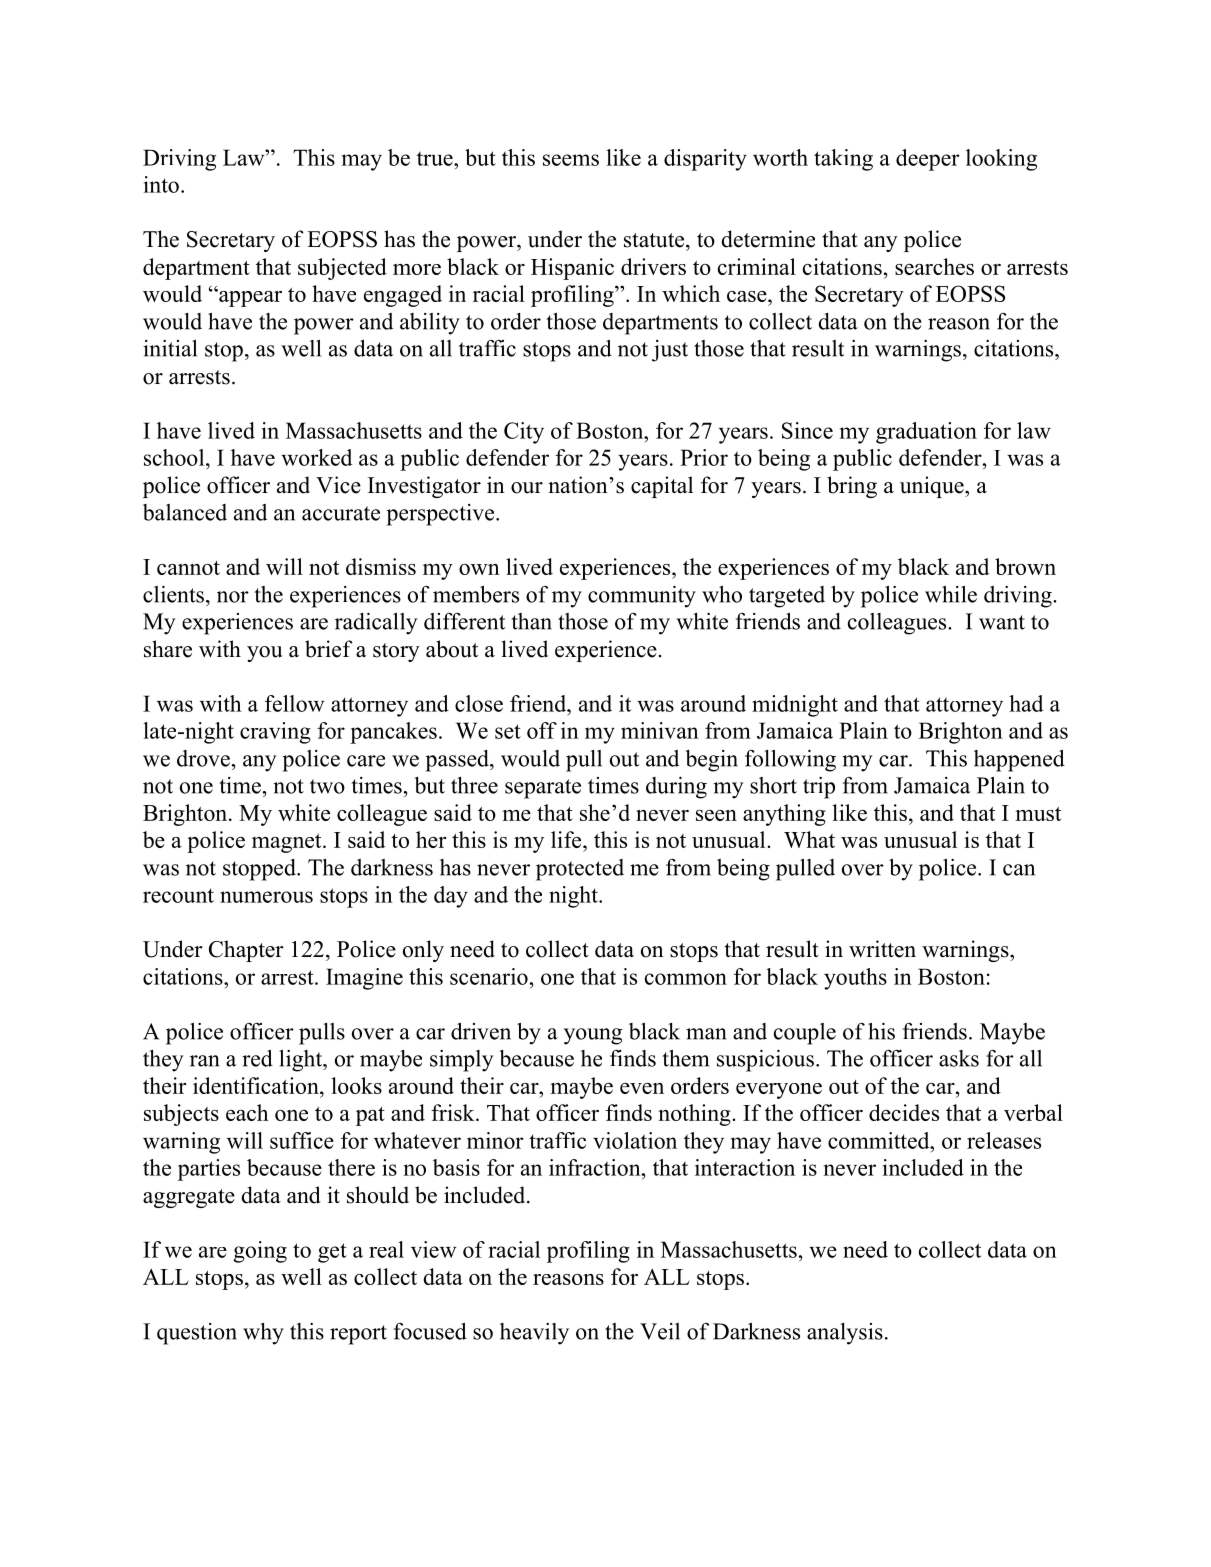  I want to click on craving, so click(275, 733).
